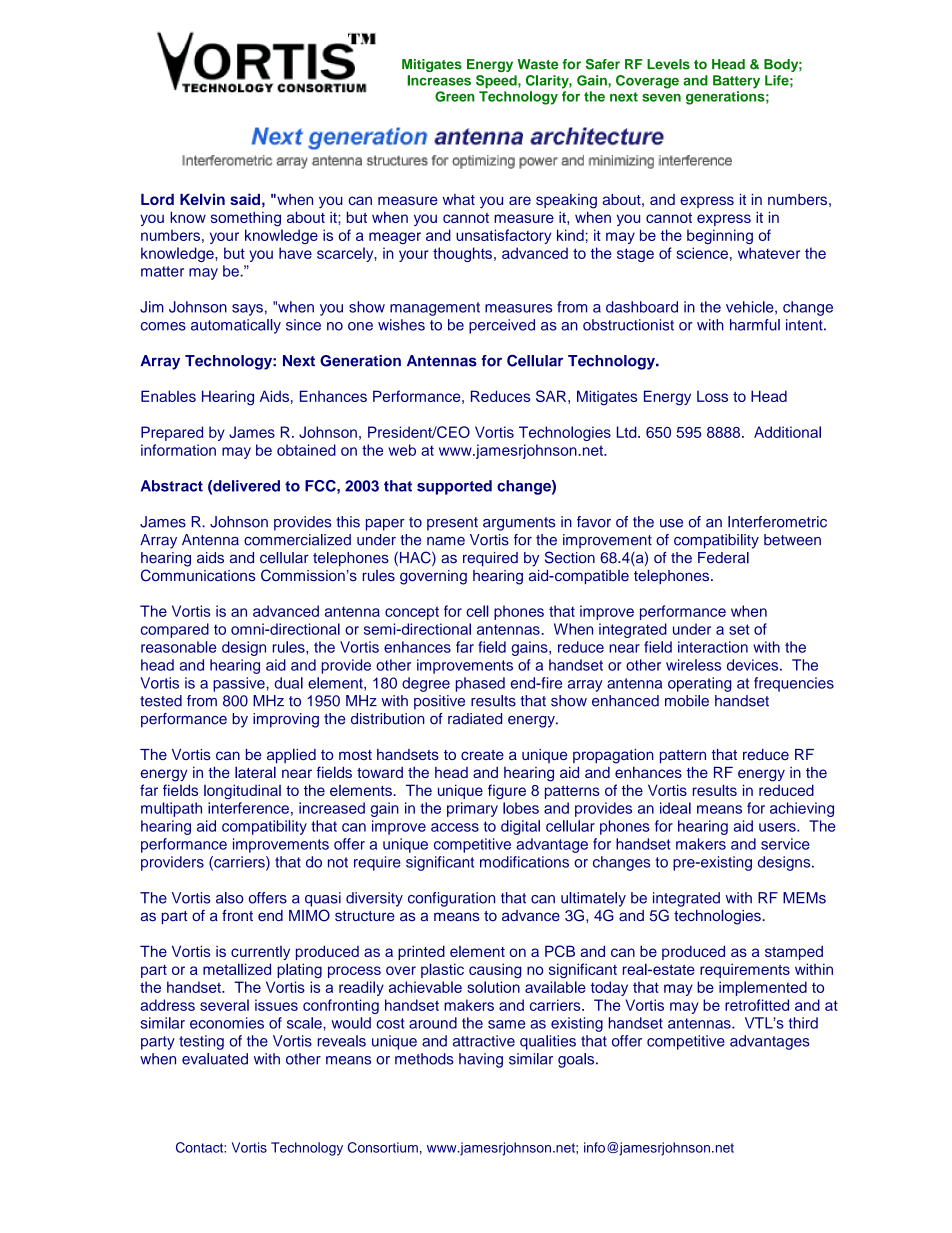 This screenshot has height=1233, width=952. I want to click on Battery, so click(736, 82).
